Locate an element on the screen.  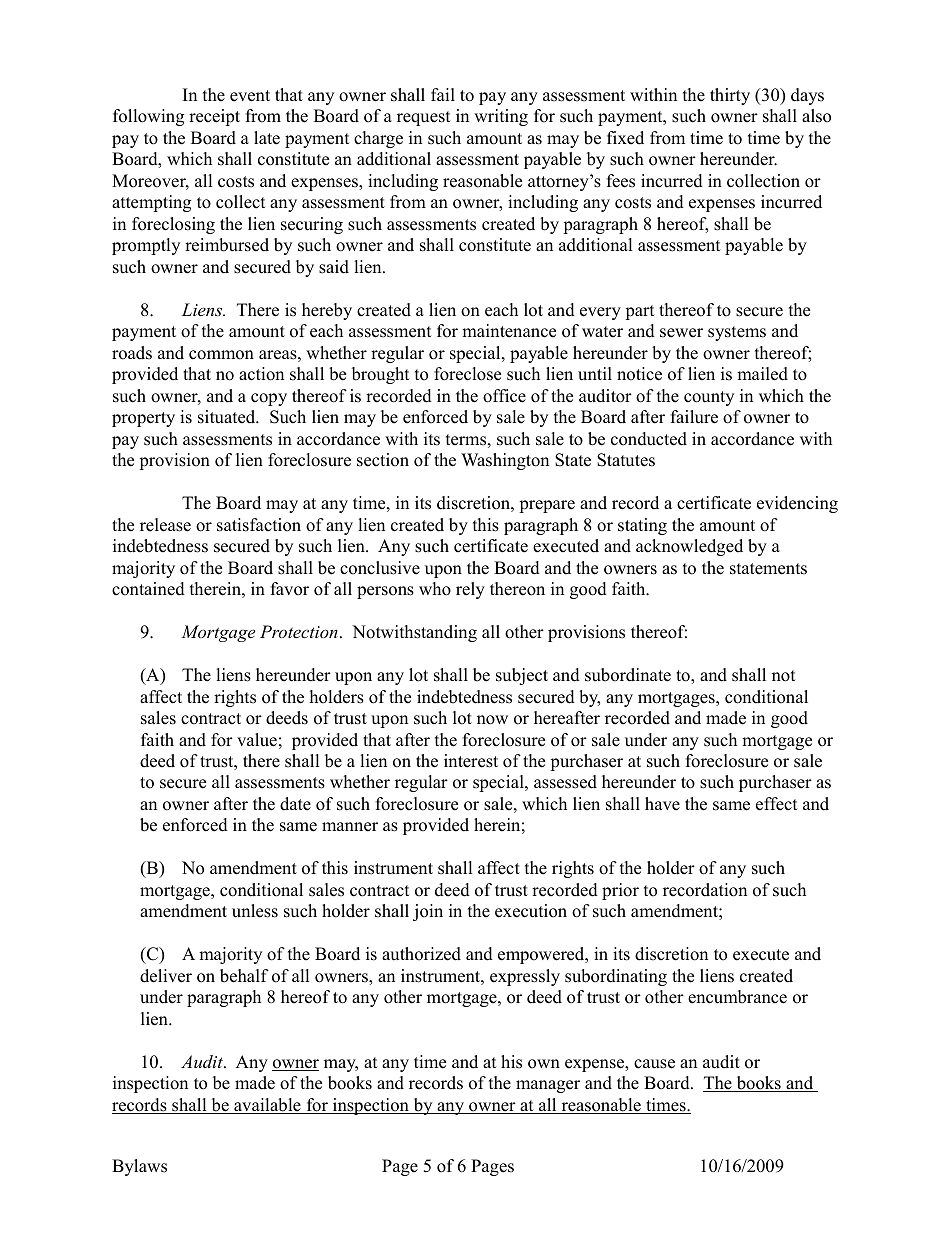
receipt is located at coordinates (214, 117).
